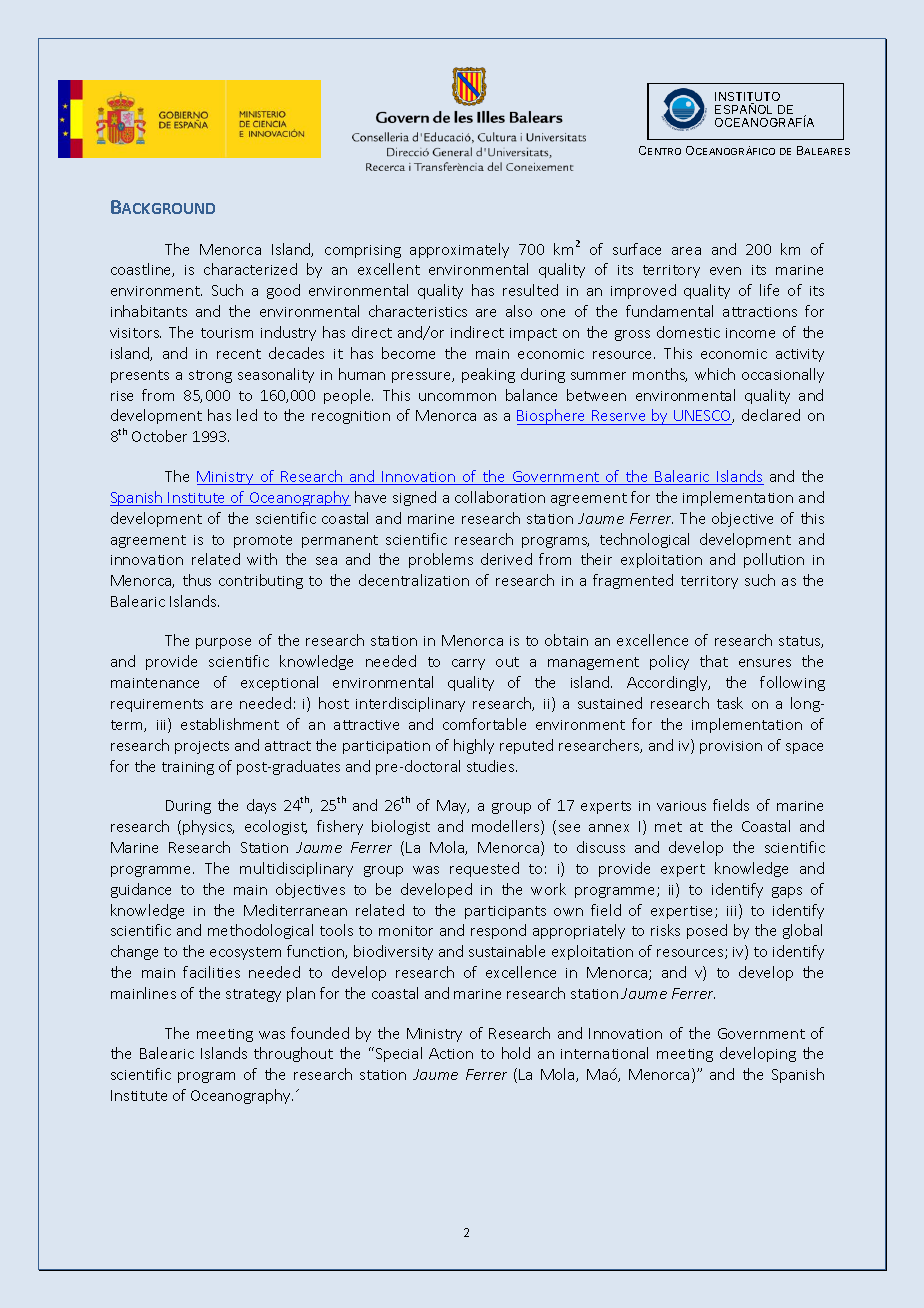 The height and width of the screenshot is (1308, 924). What do you see at coordinates (250, 269) in the screenshot?
I see `characterized` at bounding box center [250, 269].
